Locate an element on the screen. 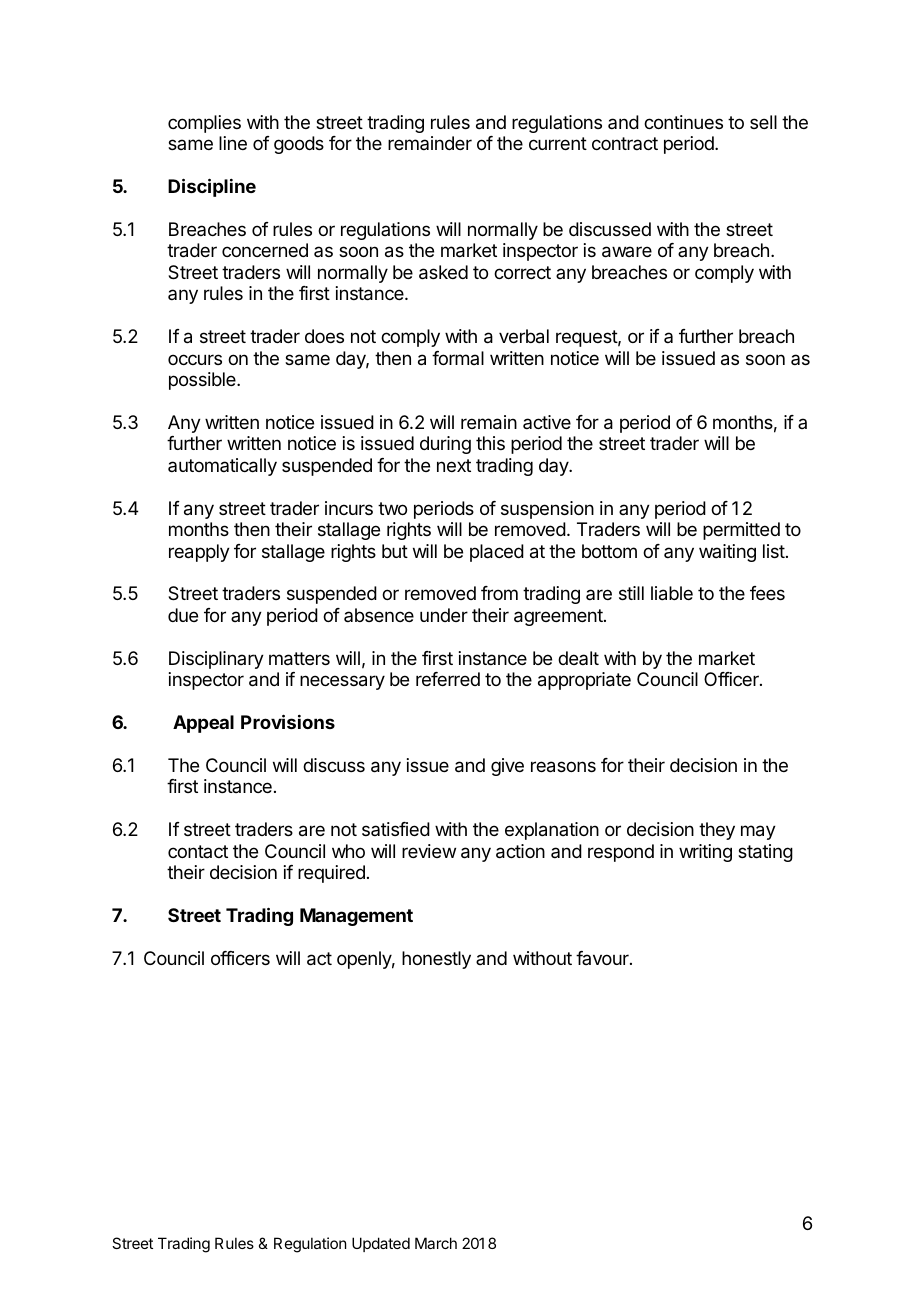 This screenshot has height=1308, width=924. permitted is located at coordinates (741, 531).
